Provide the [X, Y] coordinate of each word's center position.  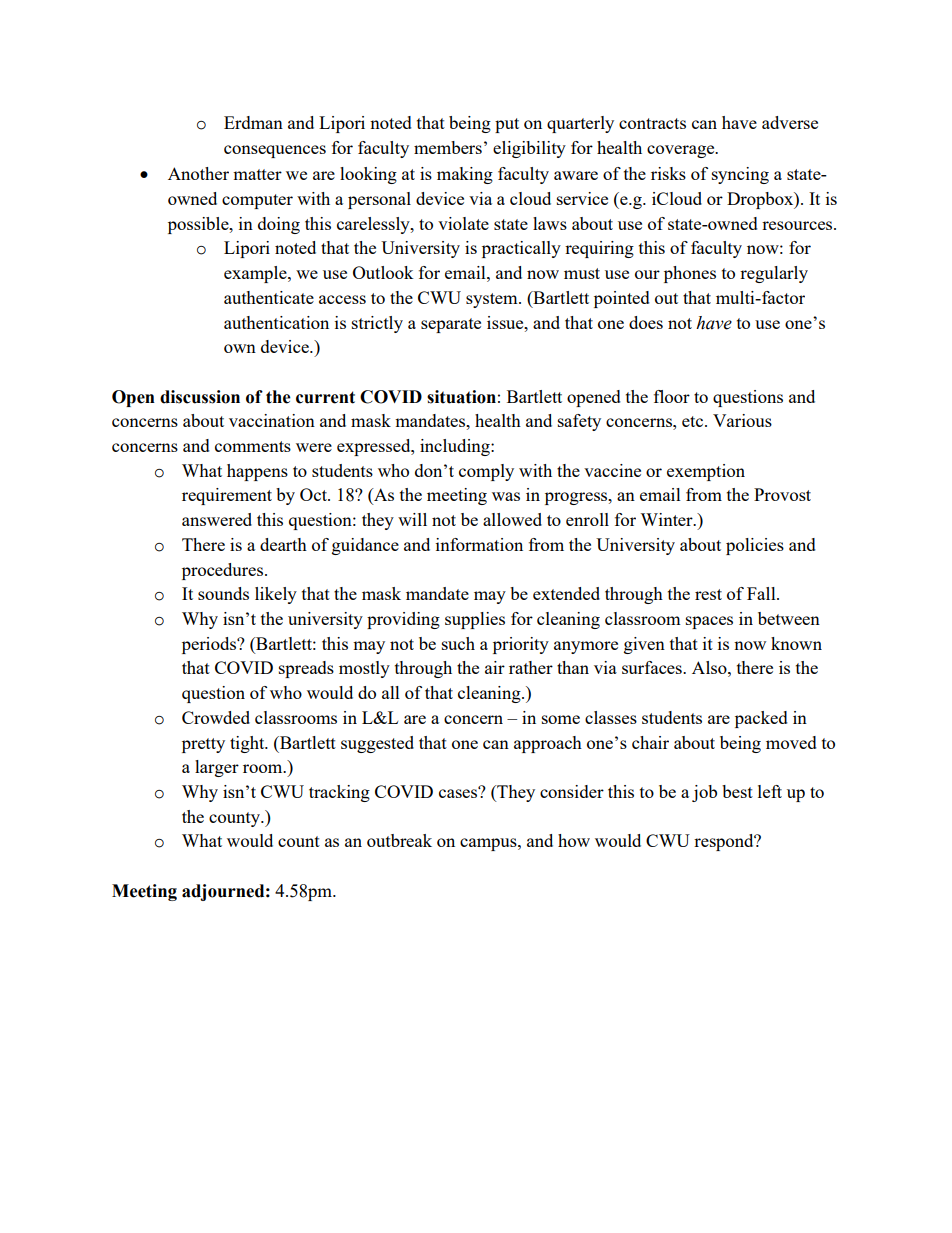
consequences [275, 151]
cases [459, 792]
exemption [706, 472]
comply [486, 472]
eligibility [529, 149]
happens [257, 472]
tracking [339, 793]
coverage [682, 151]
